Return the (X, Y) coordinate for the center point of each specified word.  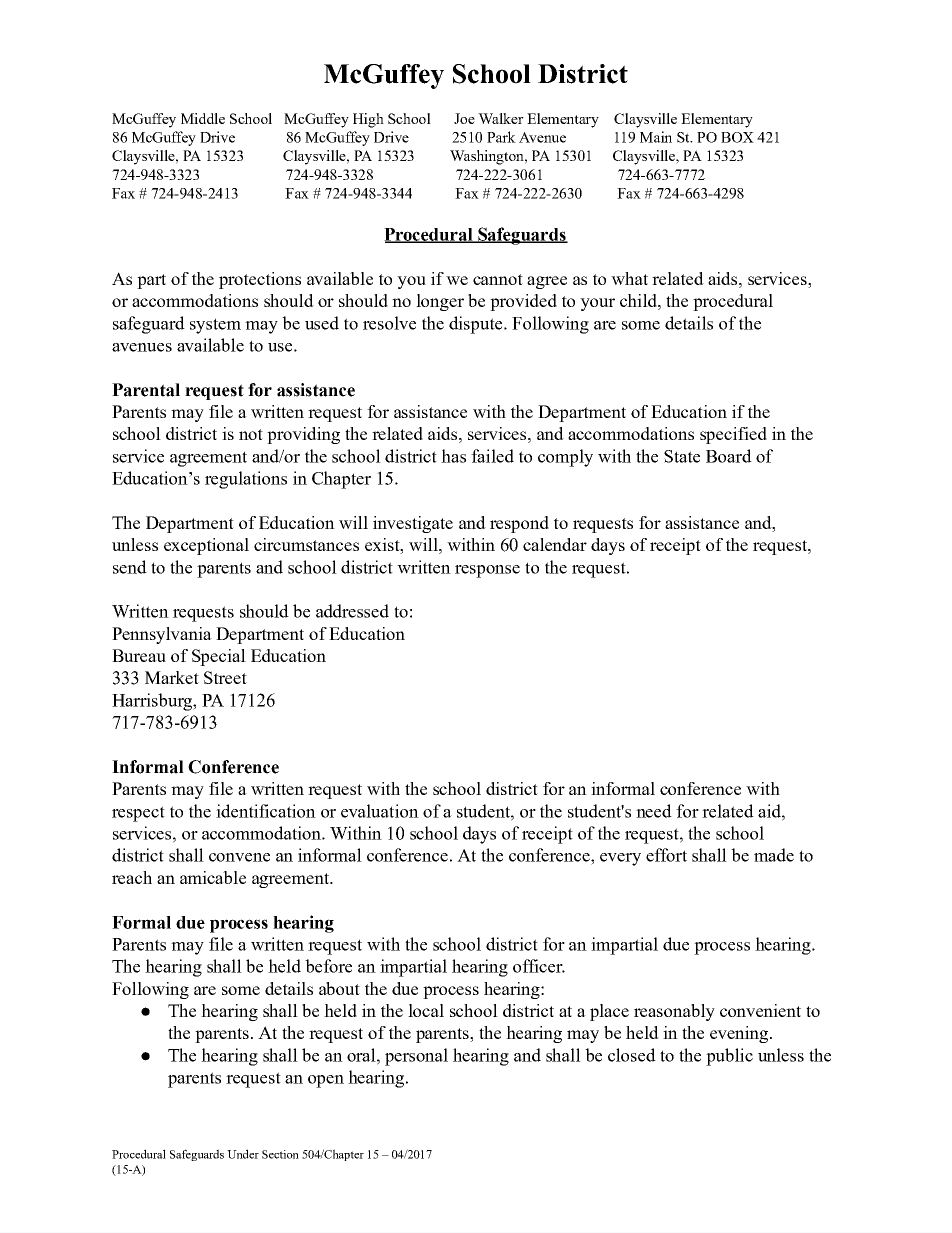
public (729, 1057)
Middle (203, 118)
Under (243, 1154)
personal (416, 1057)
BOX (737, 137)
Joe (464, 118)
